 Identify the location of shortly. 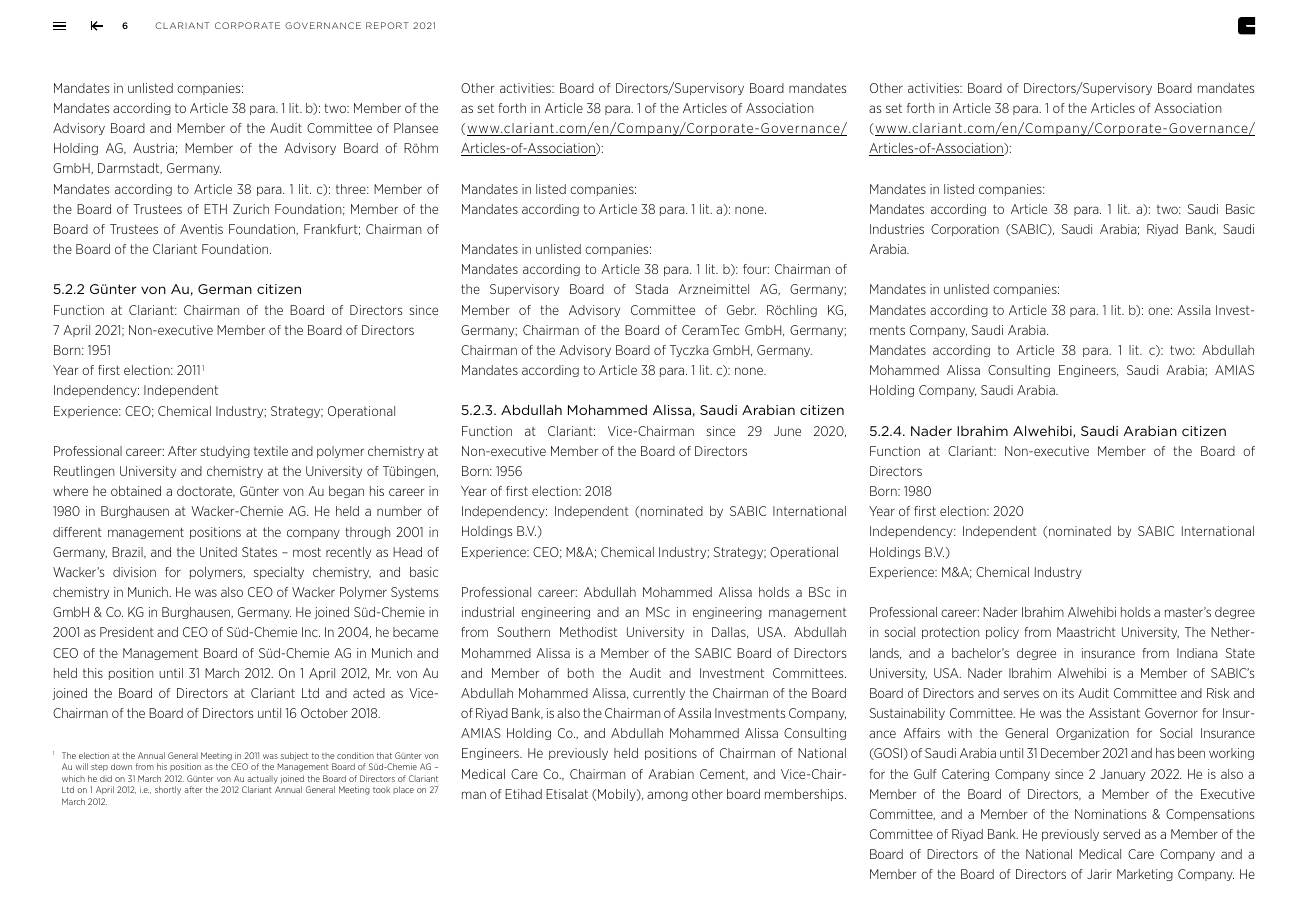
(168, 790).
